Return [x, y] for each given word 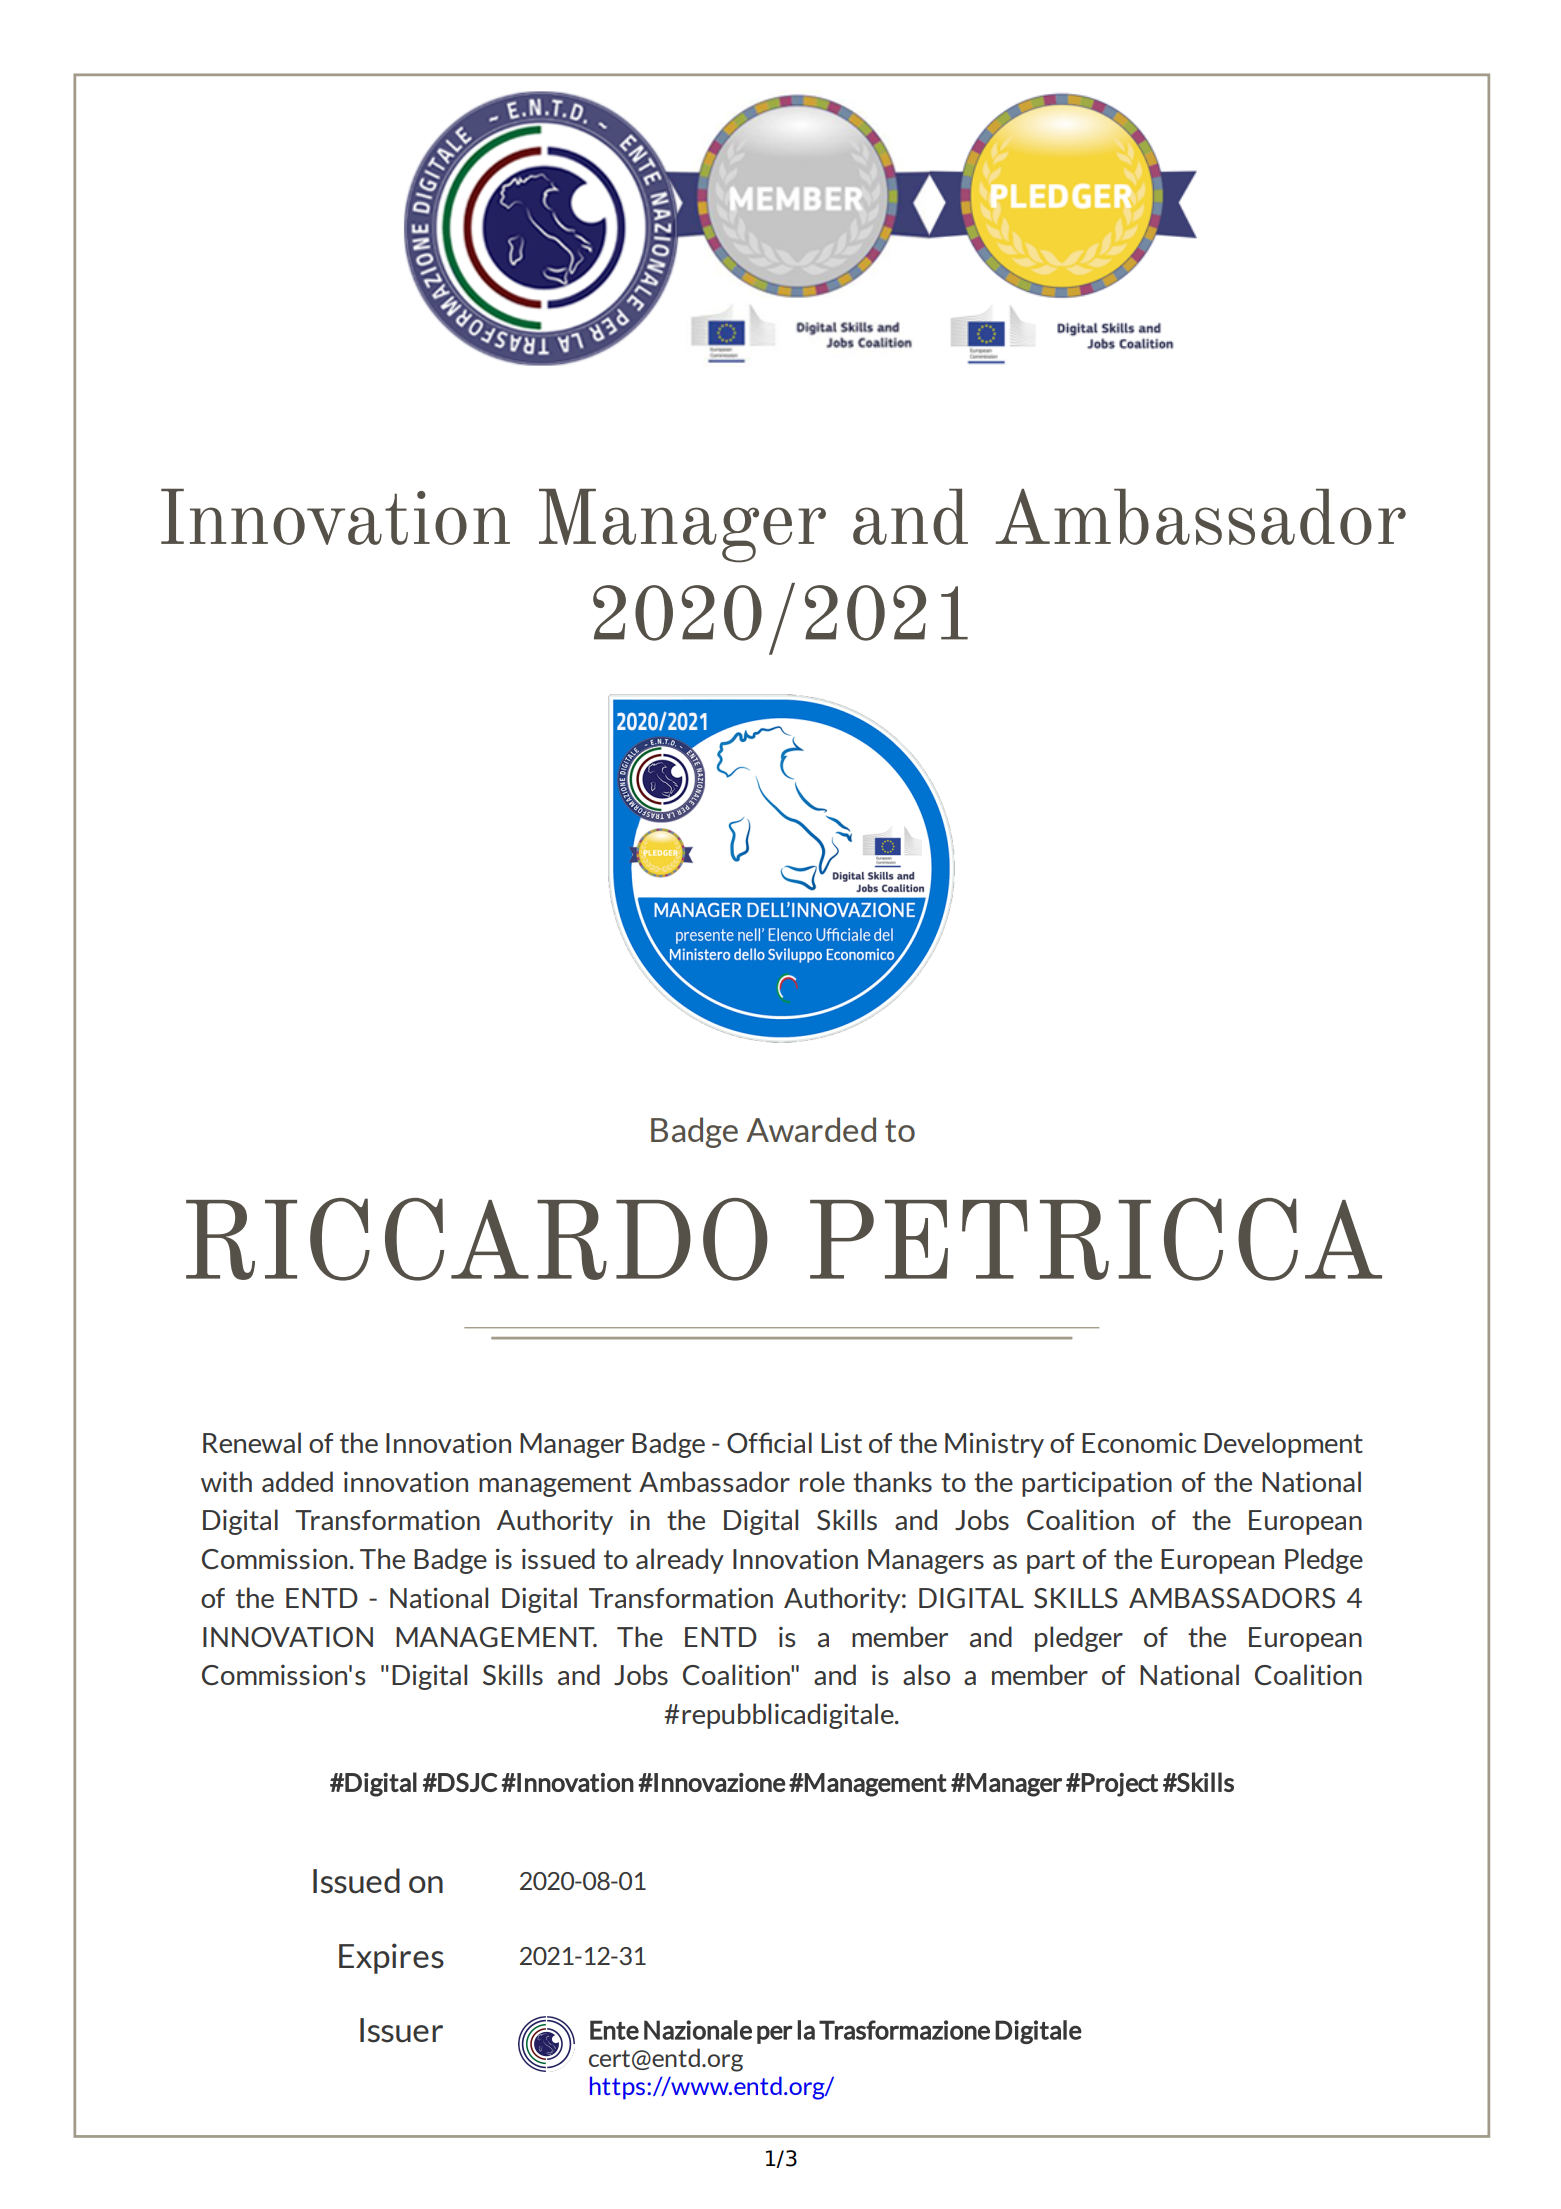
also [926, 1674]
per [775, 2034]
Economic [1139, 1442]
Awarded [811, 1130]
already [680, 1561]
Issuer [401, 2030]
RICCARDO [477, 1239]
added [297, 1481]
